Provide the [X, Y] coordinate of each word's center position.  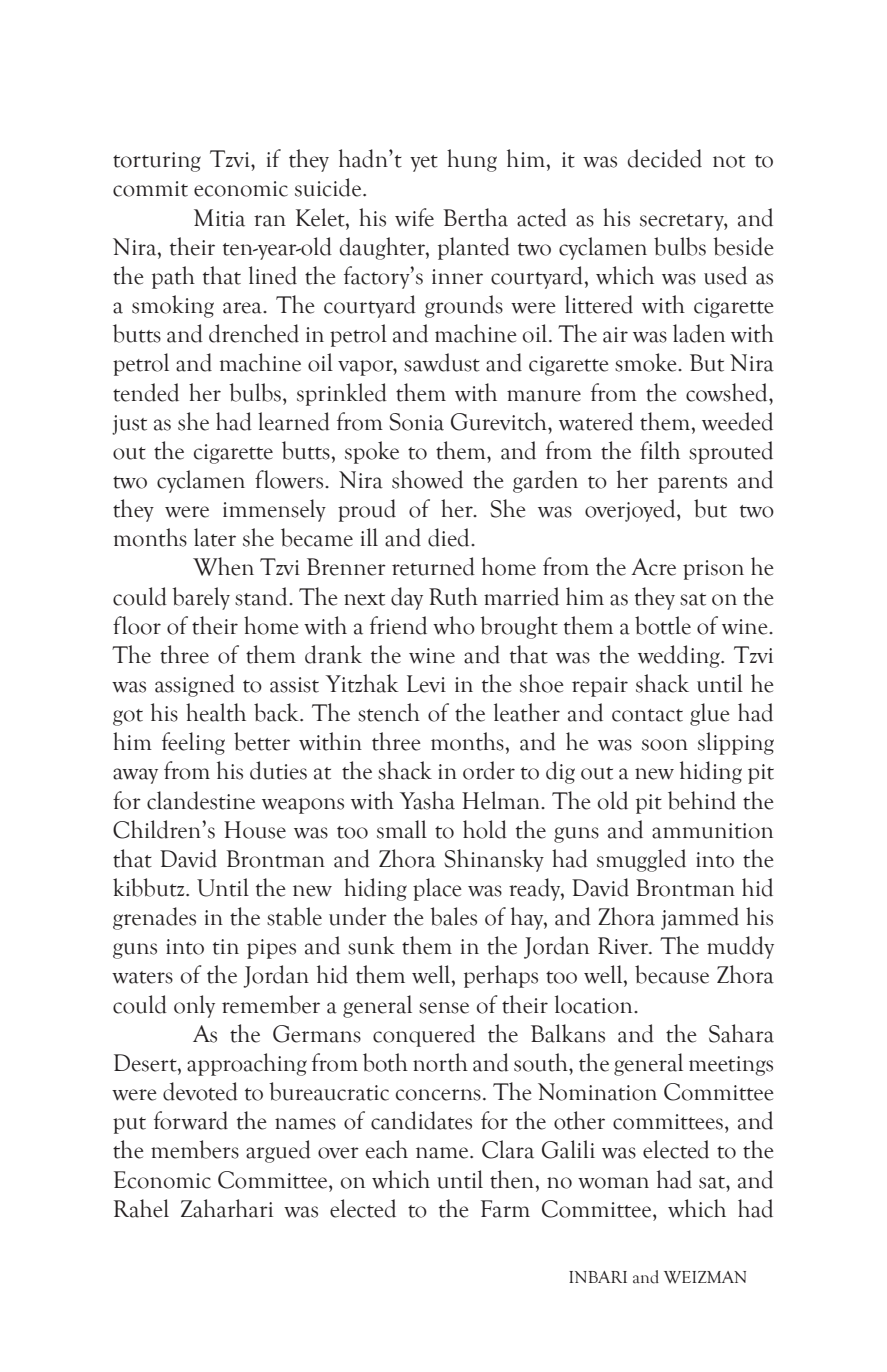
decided [665, 158]
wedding [680, 656]
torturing [157, 162]
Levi [426, 684]
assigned [195, 685]
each [387, 1149]
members [195, 1149]
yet [424, 163]
